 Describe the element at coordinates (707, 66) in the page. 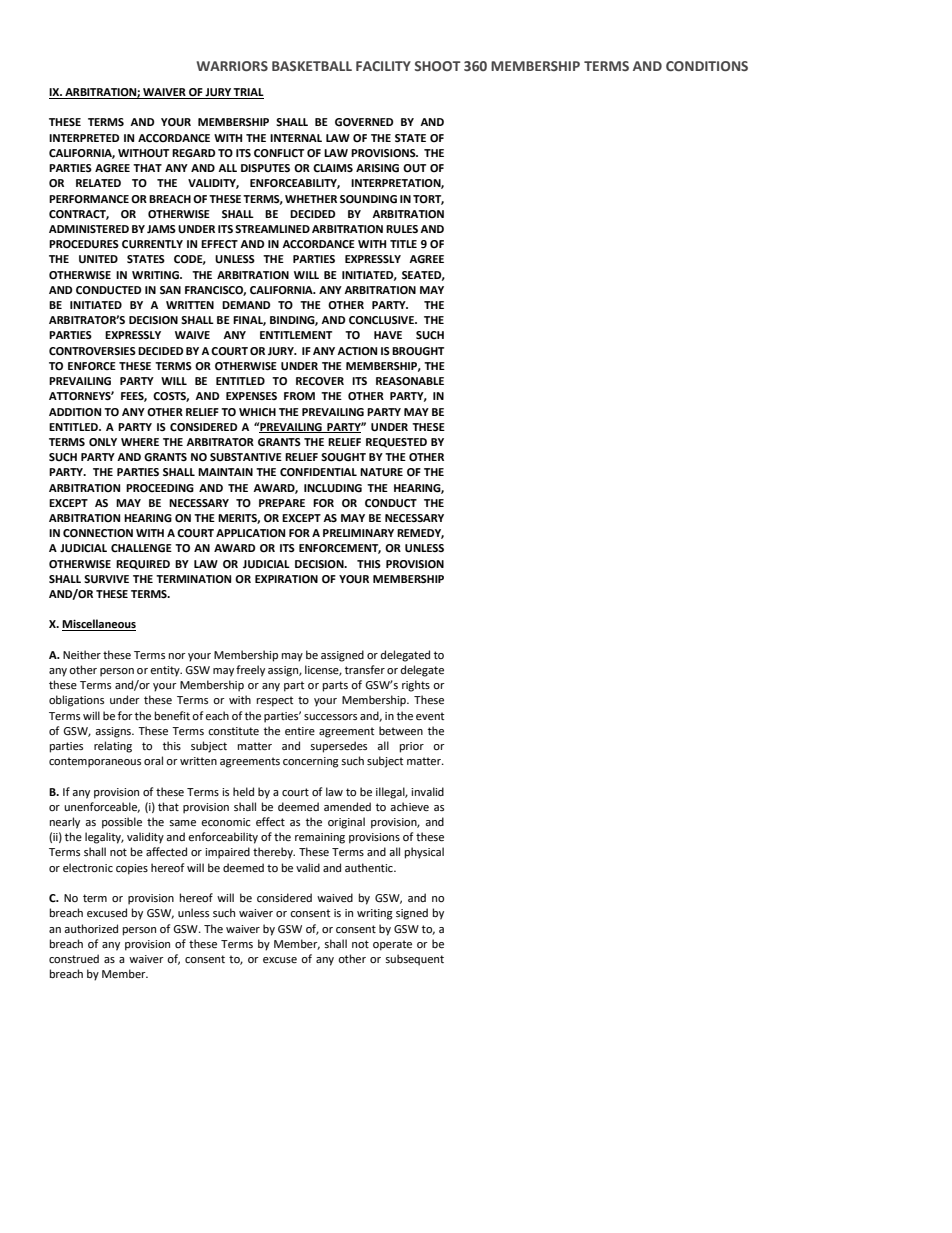

I see `CONDITIONS` at that location.
